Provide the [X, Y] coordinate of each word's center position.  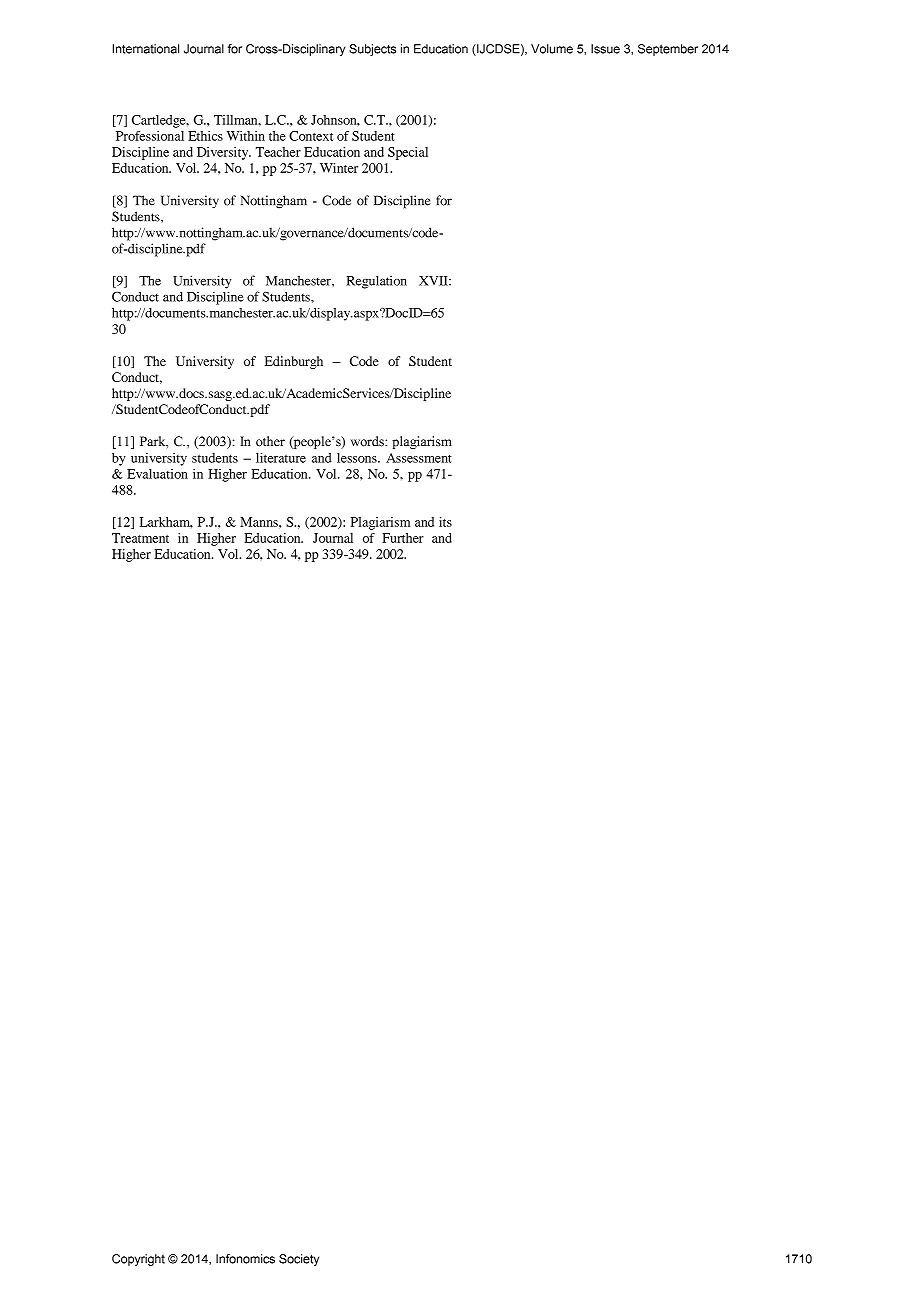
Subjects [372, 50]
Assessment [419, 458]
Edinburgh [294, 362]
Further [403, 538]
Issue [605, 49]
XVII [434, 281]
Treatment [140, 538]
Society [299, 1260]
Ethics [205, 136]
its [445, 522]
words [368, 441]
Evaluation [157, 474]
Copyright [138, 1260]
